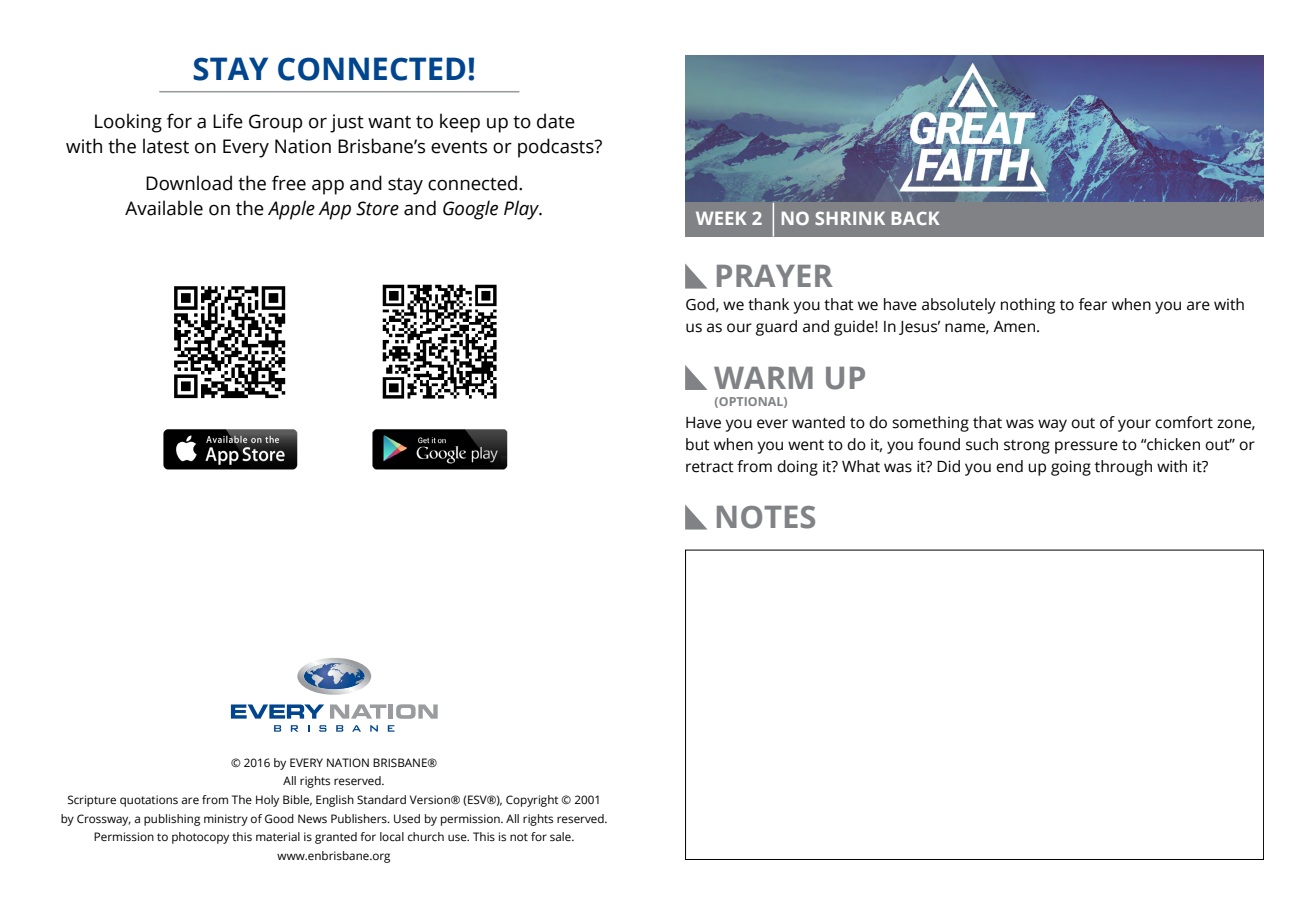 This screenshot has height=924, width=1308. I want to click on Apple, so click(291, 210).
